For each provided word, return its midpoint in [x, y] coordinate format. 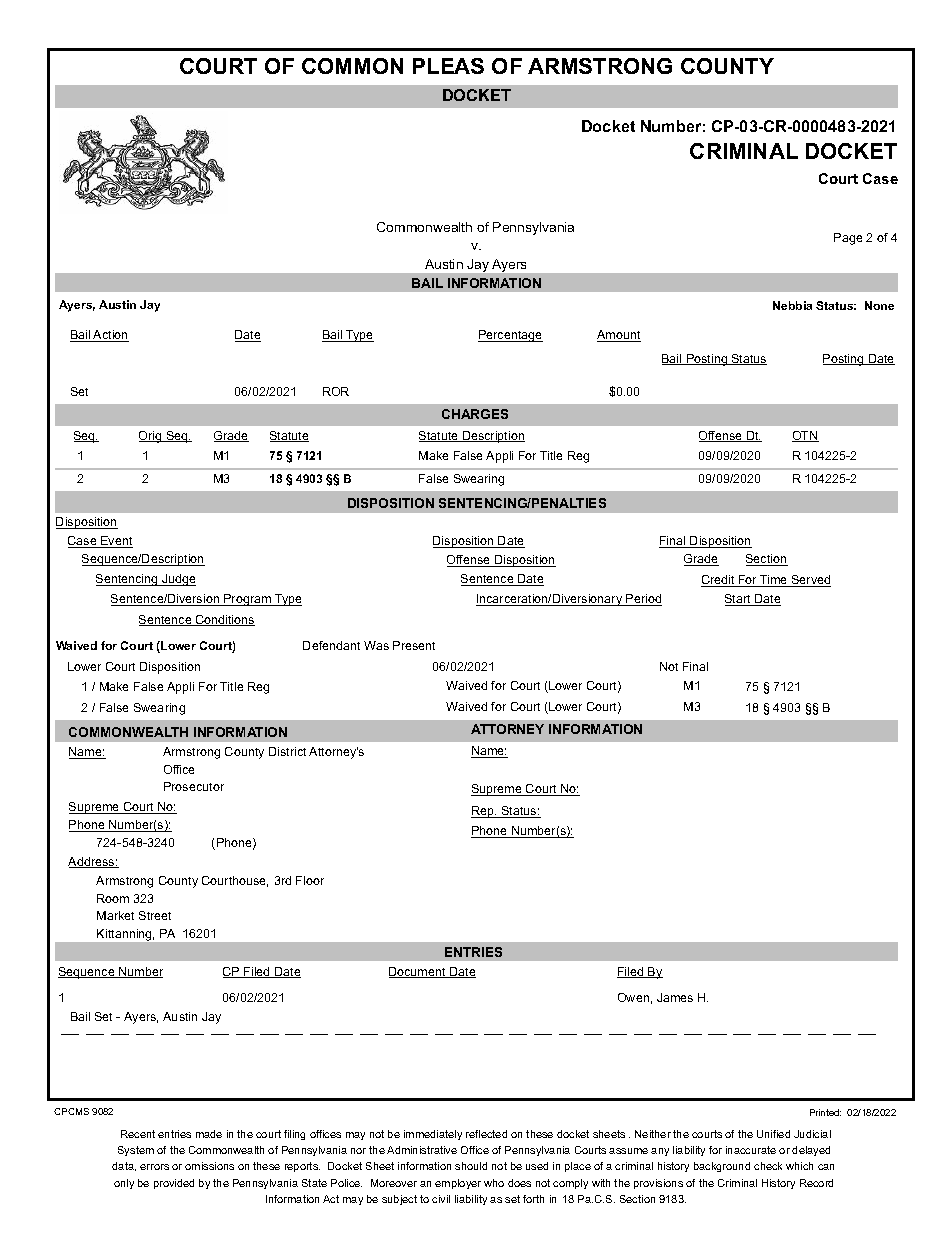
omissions [209, 1166]
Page [848, 239]
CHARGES [475, 414]
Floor [310, 880]
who [494, 1183]
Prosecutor [194, 786]
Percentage [510, 336]
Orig [151, 437]
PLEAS [448, 66]
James [675, 997]
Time [774, 581]
